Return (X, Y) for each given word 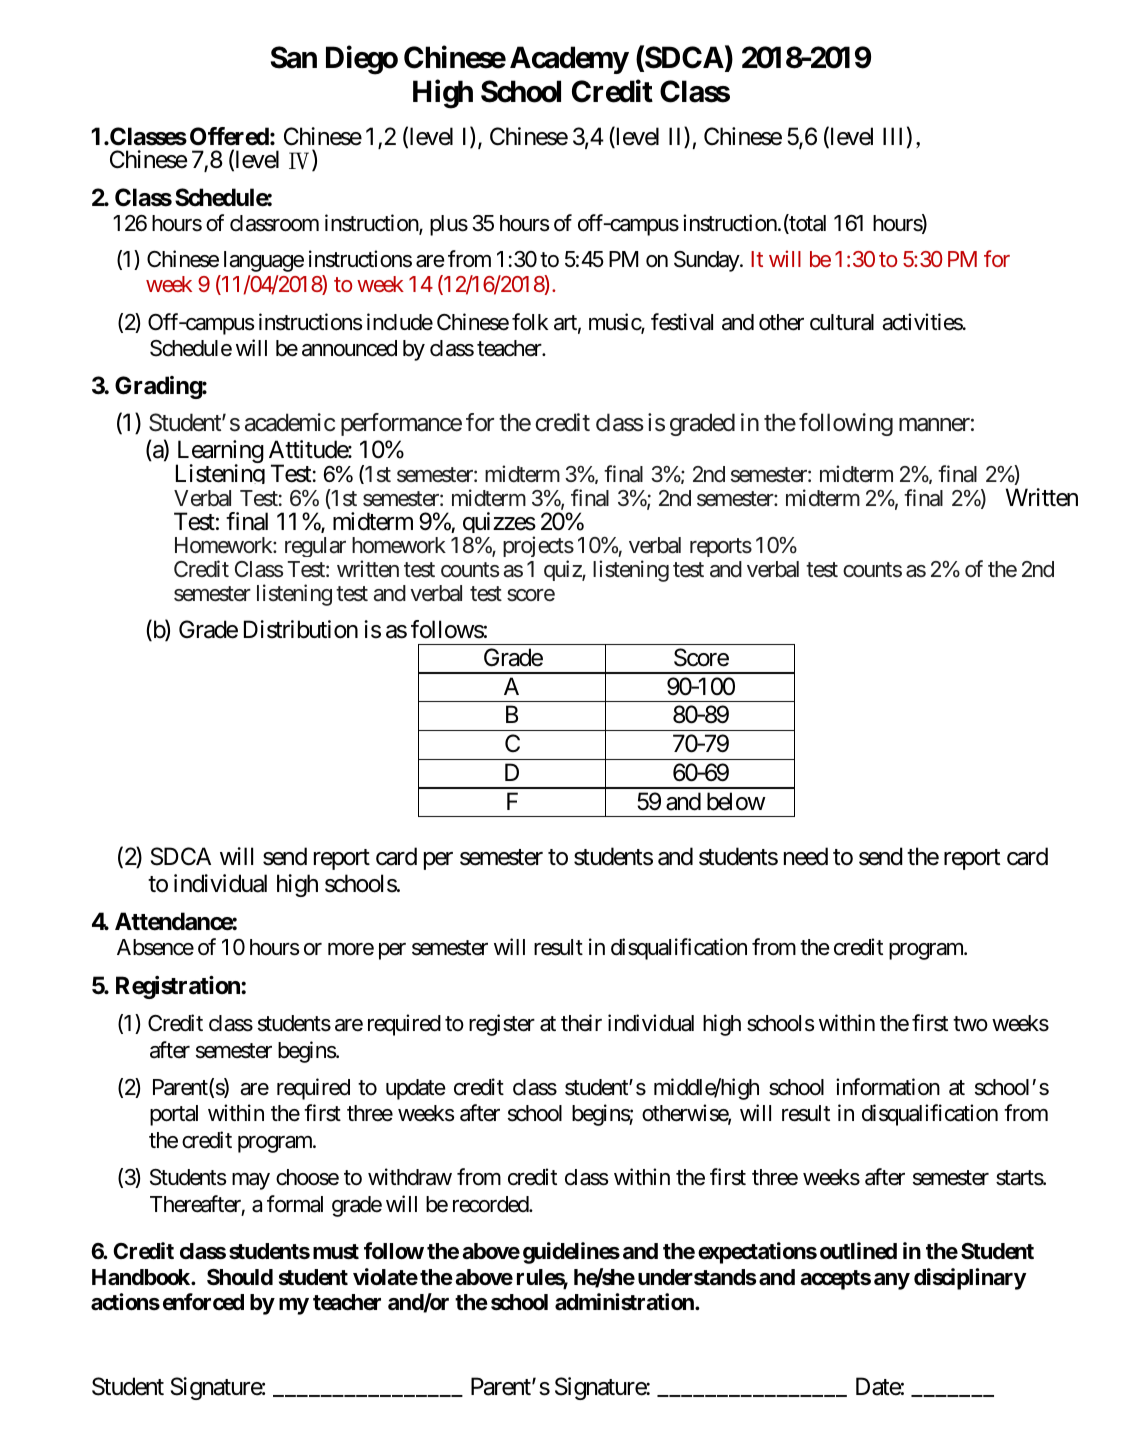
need (806, 856)
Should (240, 1277)
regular (315, 547)
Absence (155, 947)
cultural (842, 322)
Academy (569, 60)
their (581, 1023)
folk (530, 321)
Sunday (707, 261)
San (294, 57)
